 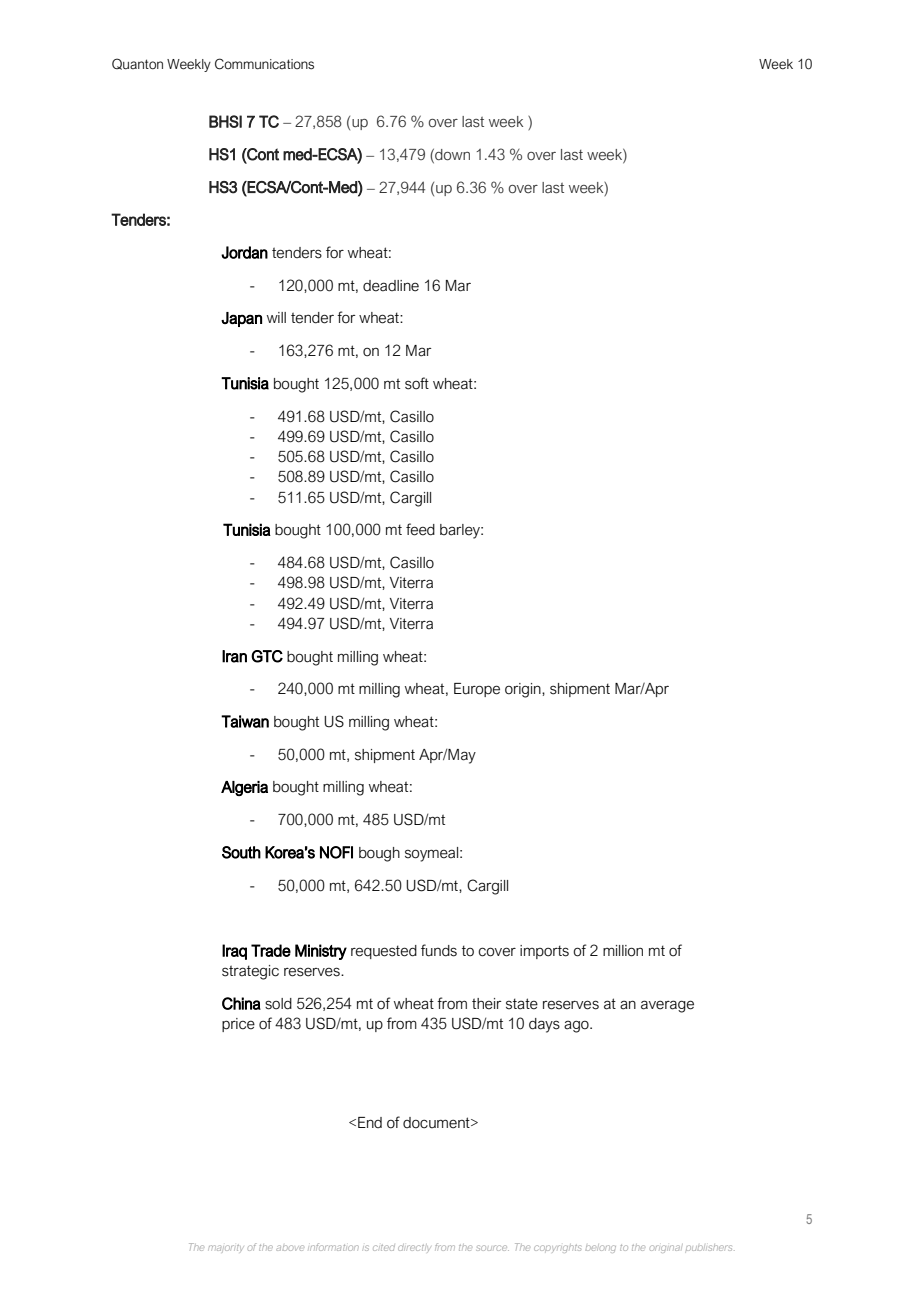 I want to click on Communications, so click(x=264, y=64).
